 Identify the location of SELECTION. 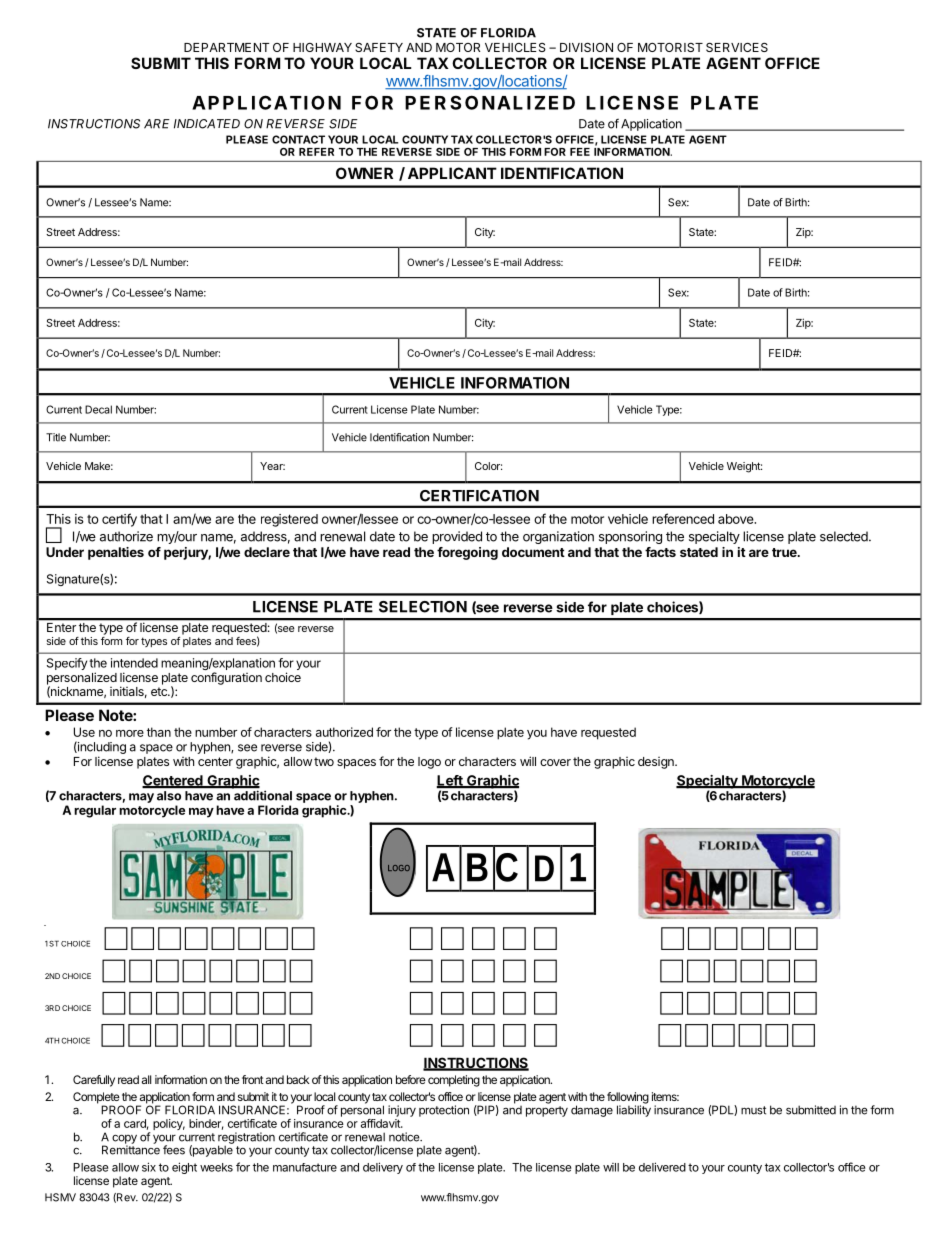
(423, 607).
